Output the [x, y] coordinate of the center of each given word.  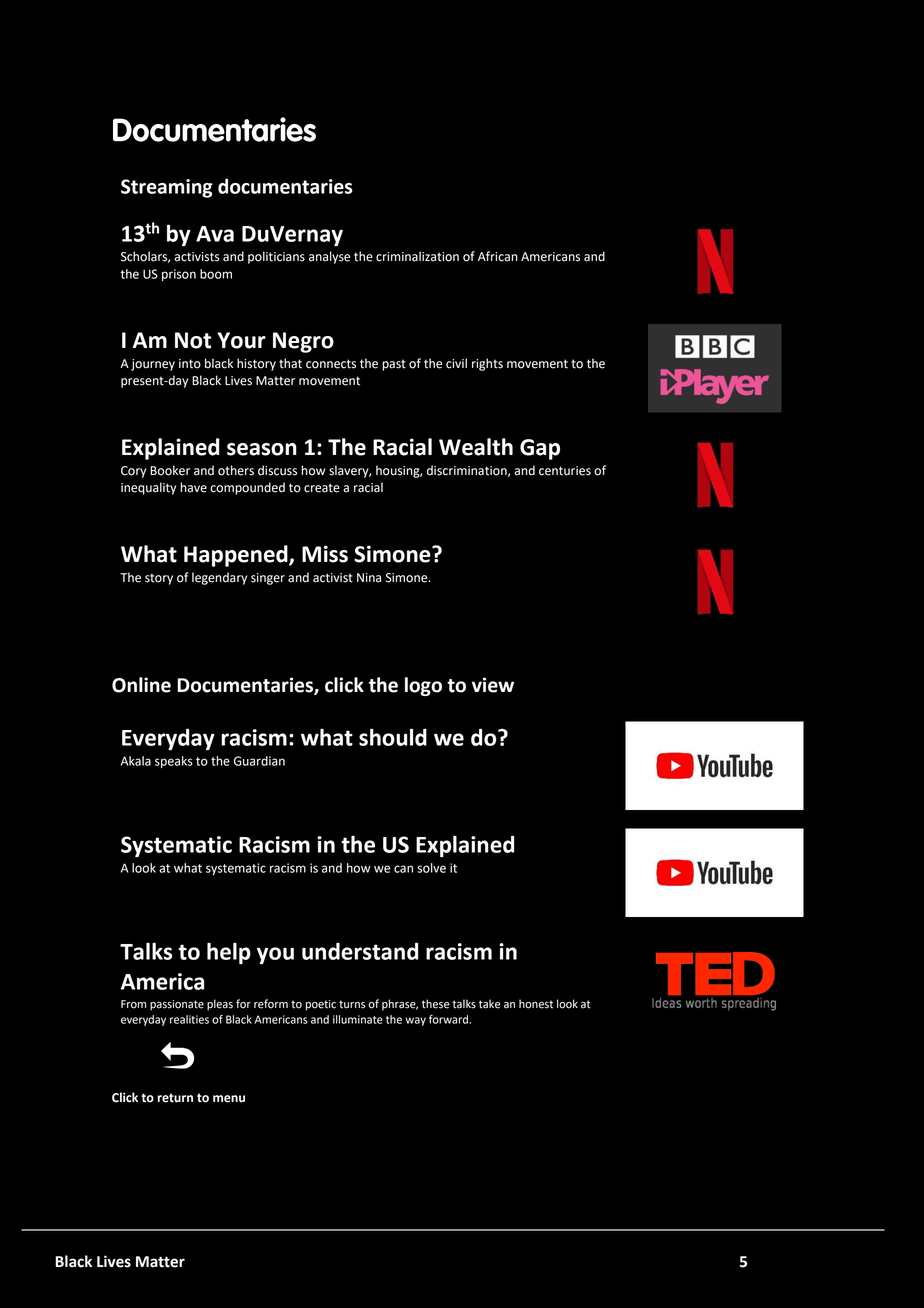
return [175, 1098]
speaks [174, 762]
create [322, 488]
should [393, 737]
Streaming [167, 188]
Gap [540, 449]
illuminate [358, 1019]
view [493, 685]
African [498, 256]
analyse [329, 257]
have [193, 487]
